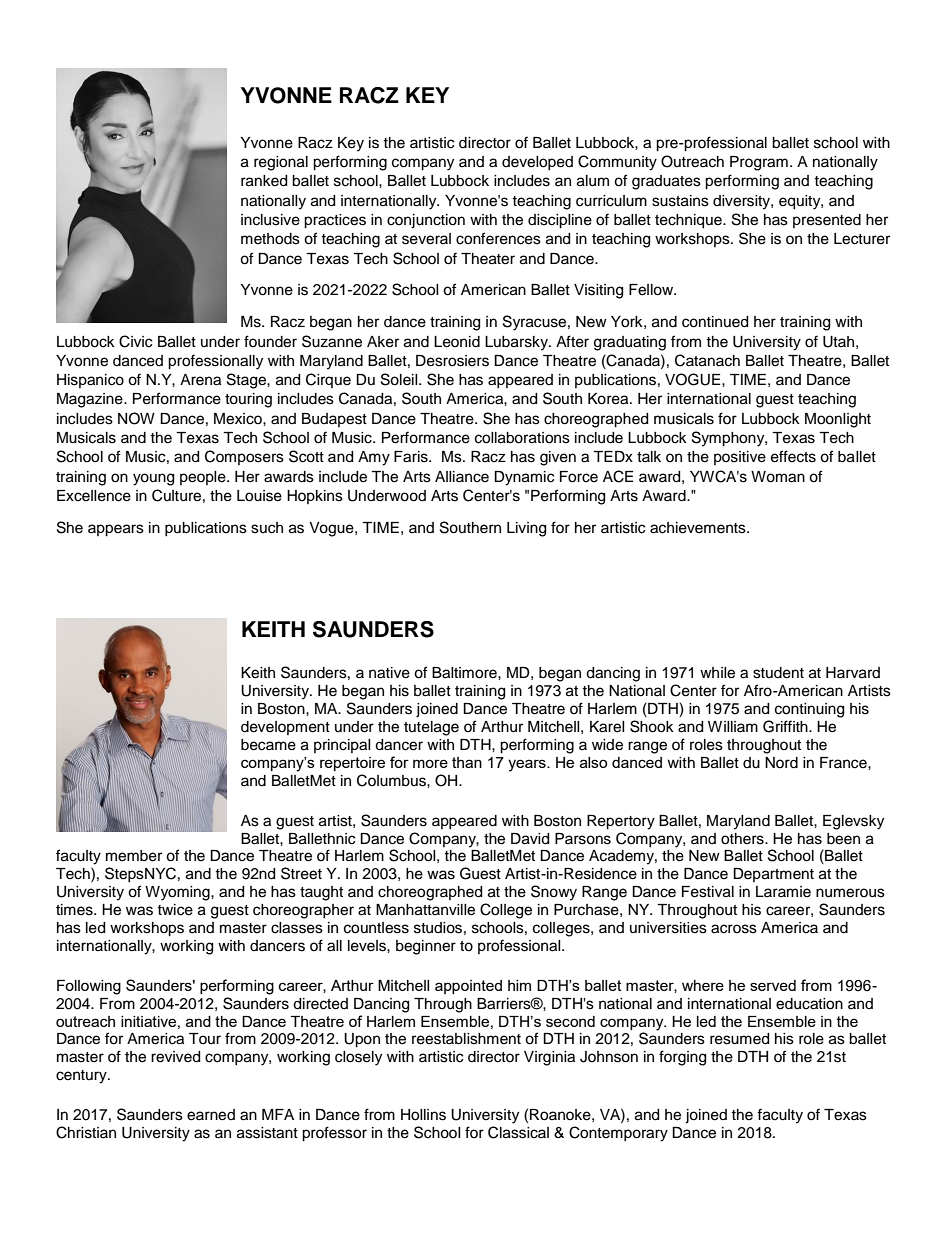 This document has width=952, height=1233. I want to click on David, so click(530, 839).
